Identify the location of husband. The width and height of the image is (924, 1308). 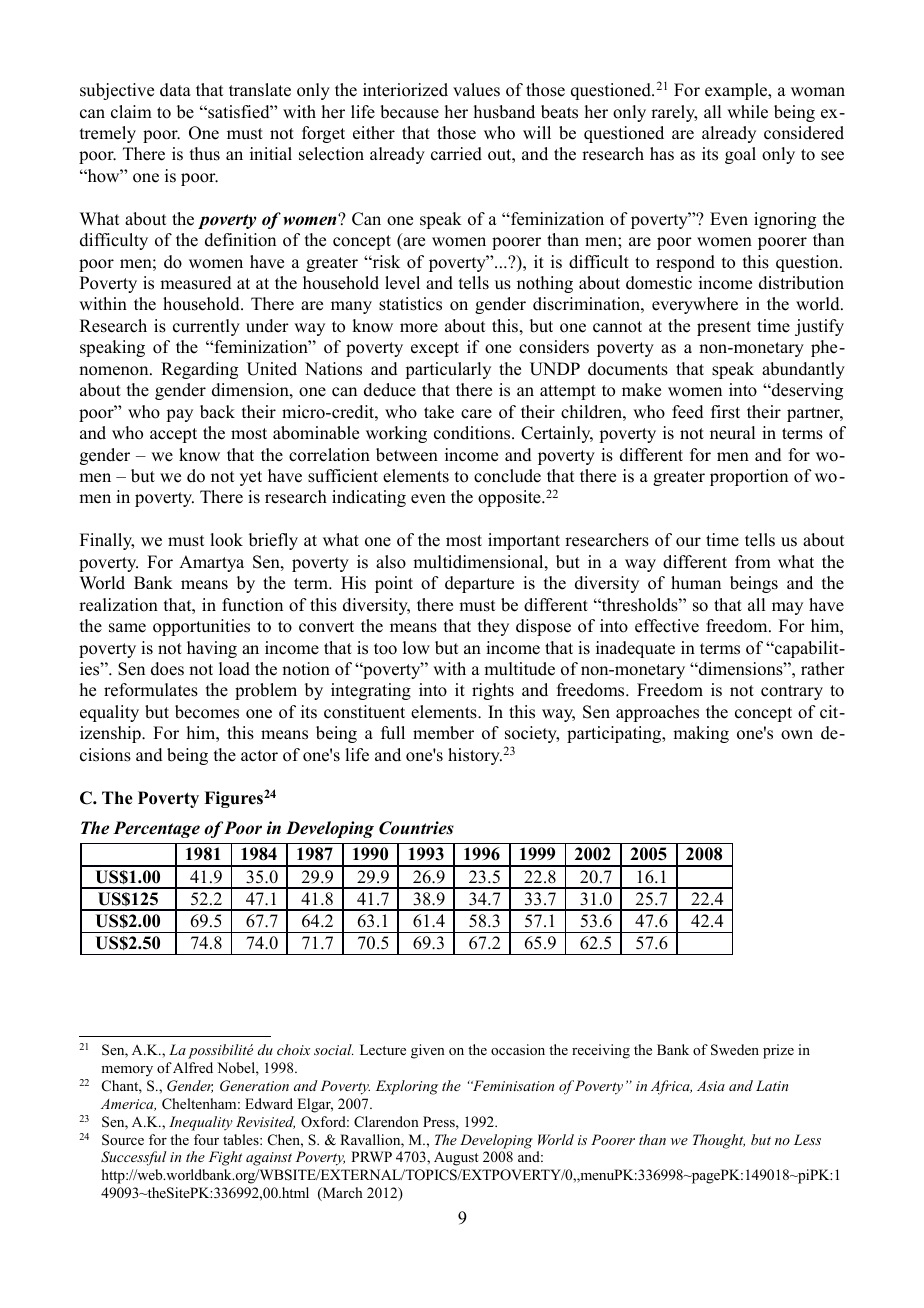
(504, 112).
